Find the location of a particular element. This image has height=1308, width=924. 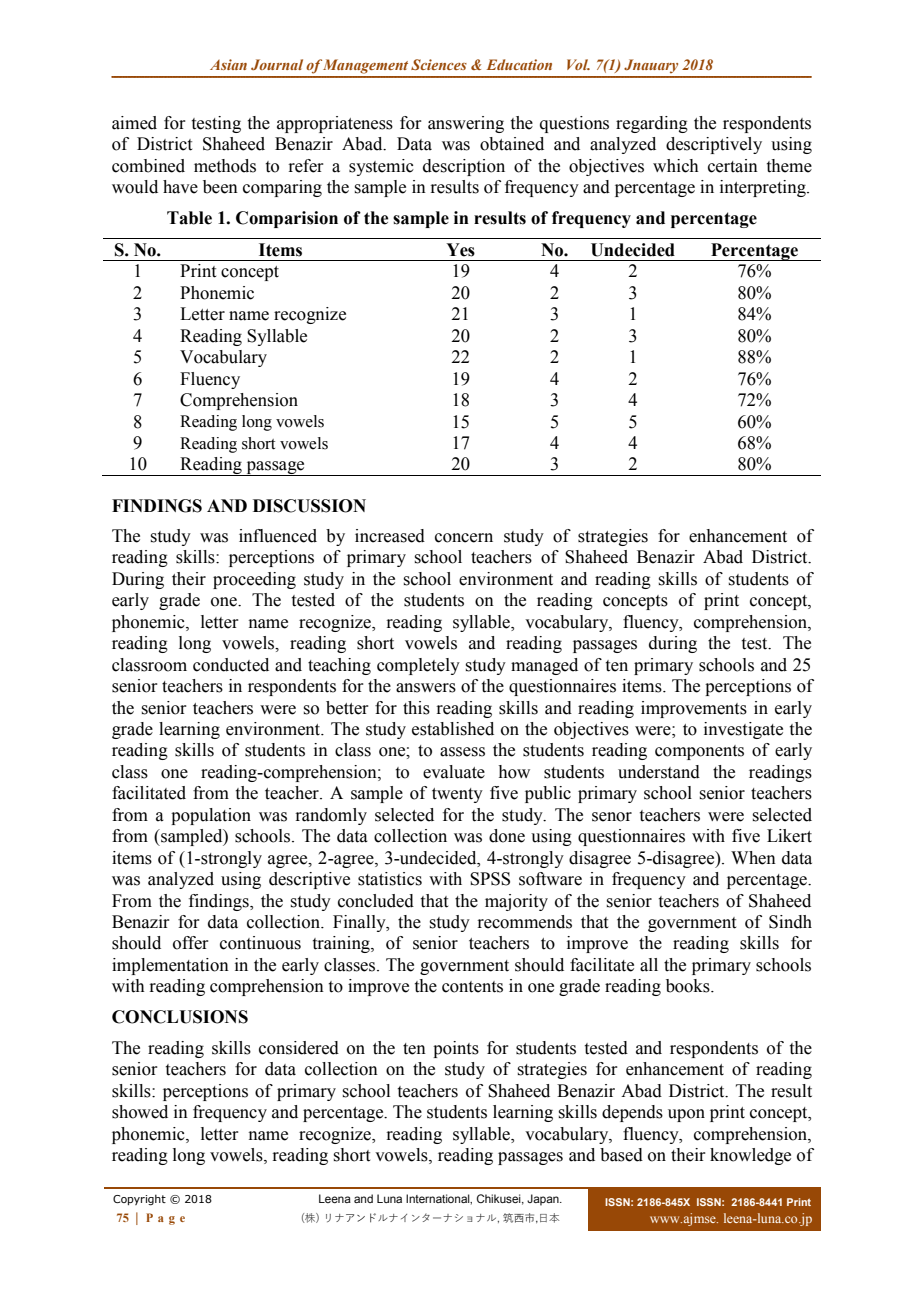

regarding is located at coordinates (652, 124).
